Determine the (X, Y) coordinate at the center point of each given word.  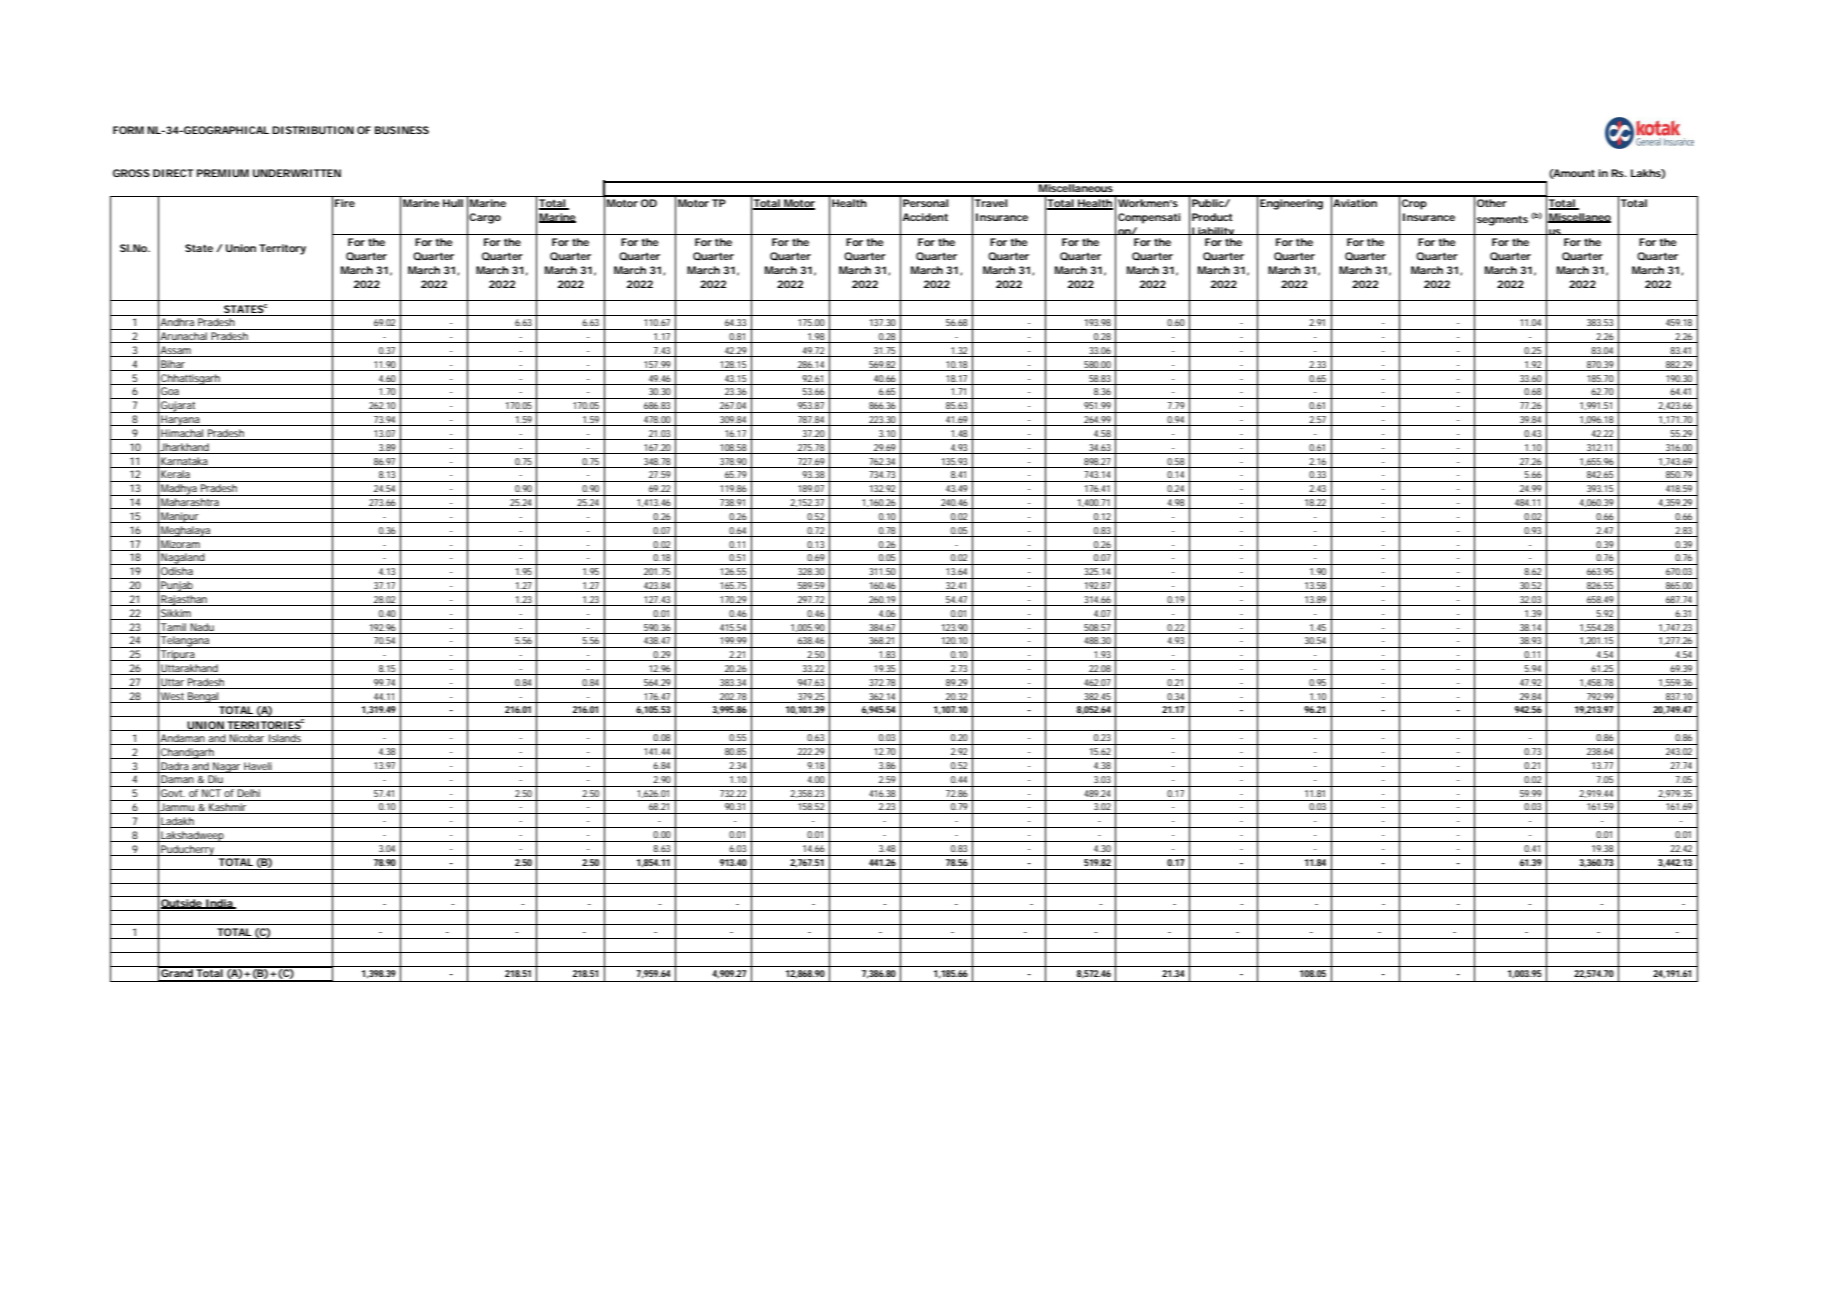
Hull (453, 203)
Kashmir (228, 808)
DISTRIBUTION (313, 130)
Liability (1213, 233)
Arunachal (184, 337)
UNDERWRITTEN (297, 173)
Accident (925, 217)
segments (1502, 221)
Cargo (485, 218)
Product (1212, 217)
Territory (282, 249)
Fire (345, 203)
